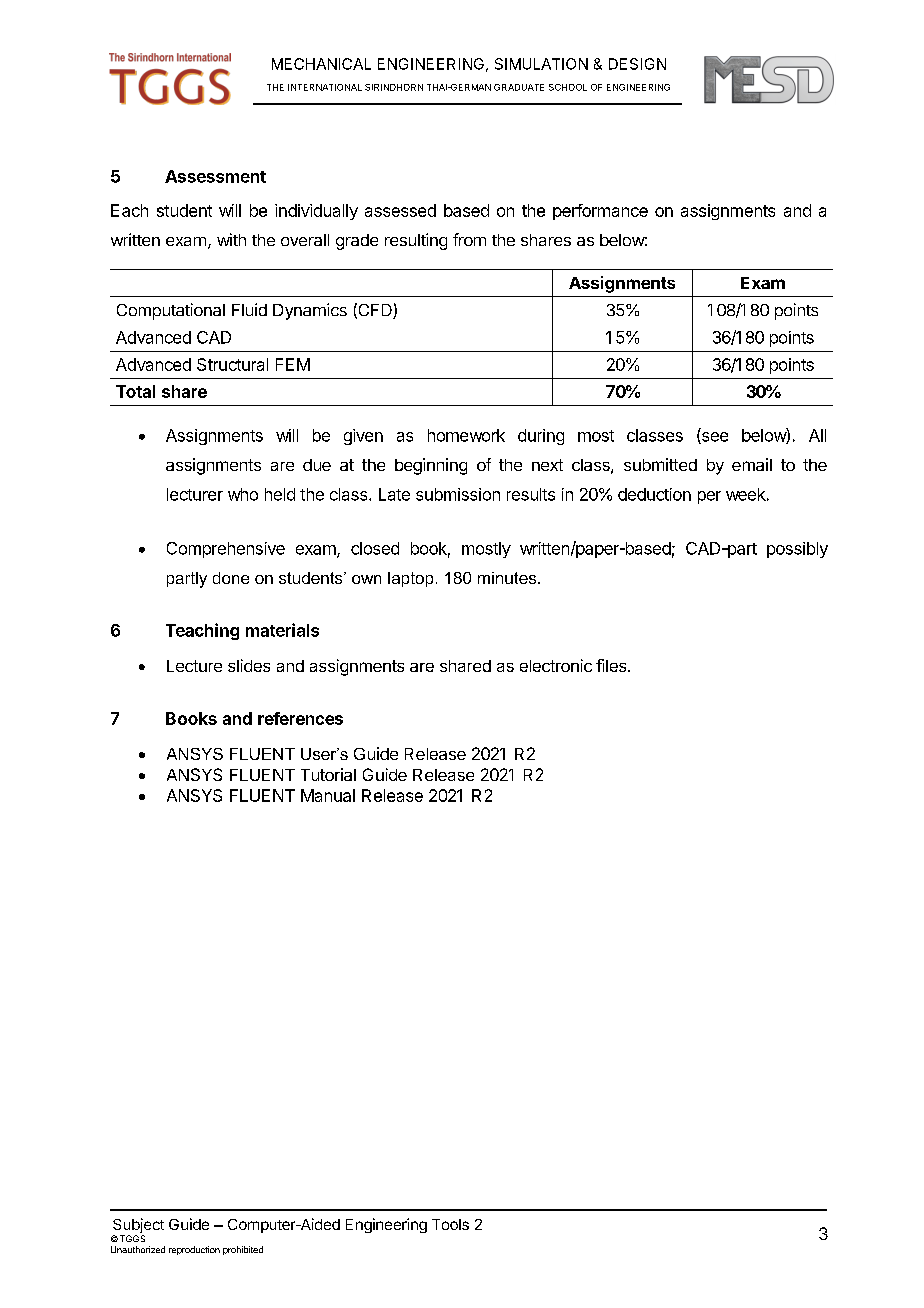  What do you see at coordinates (243, 494) in the screenshot?
I see `who` at bounding box center [243, 494].
